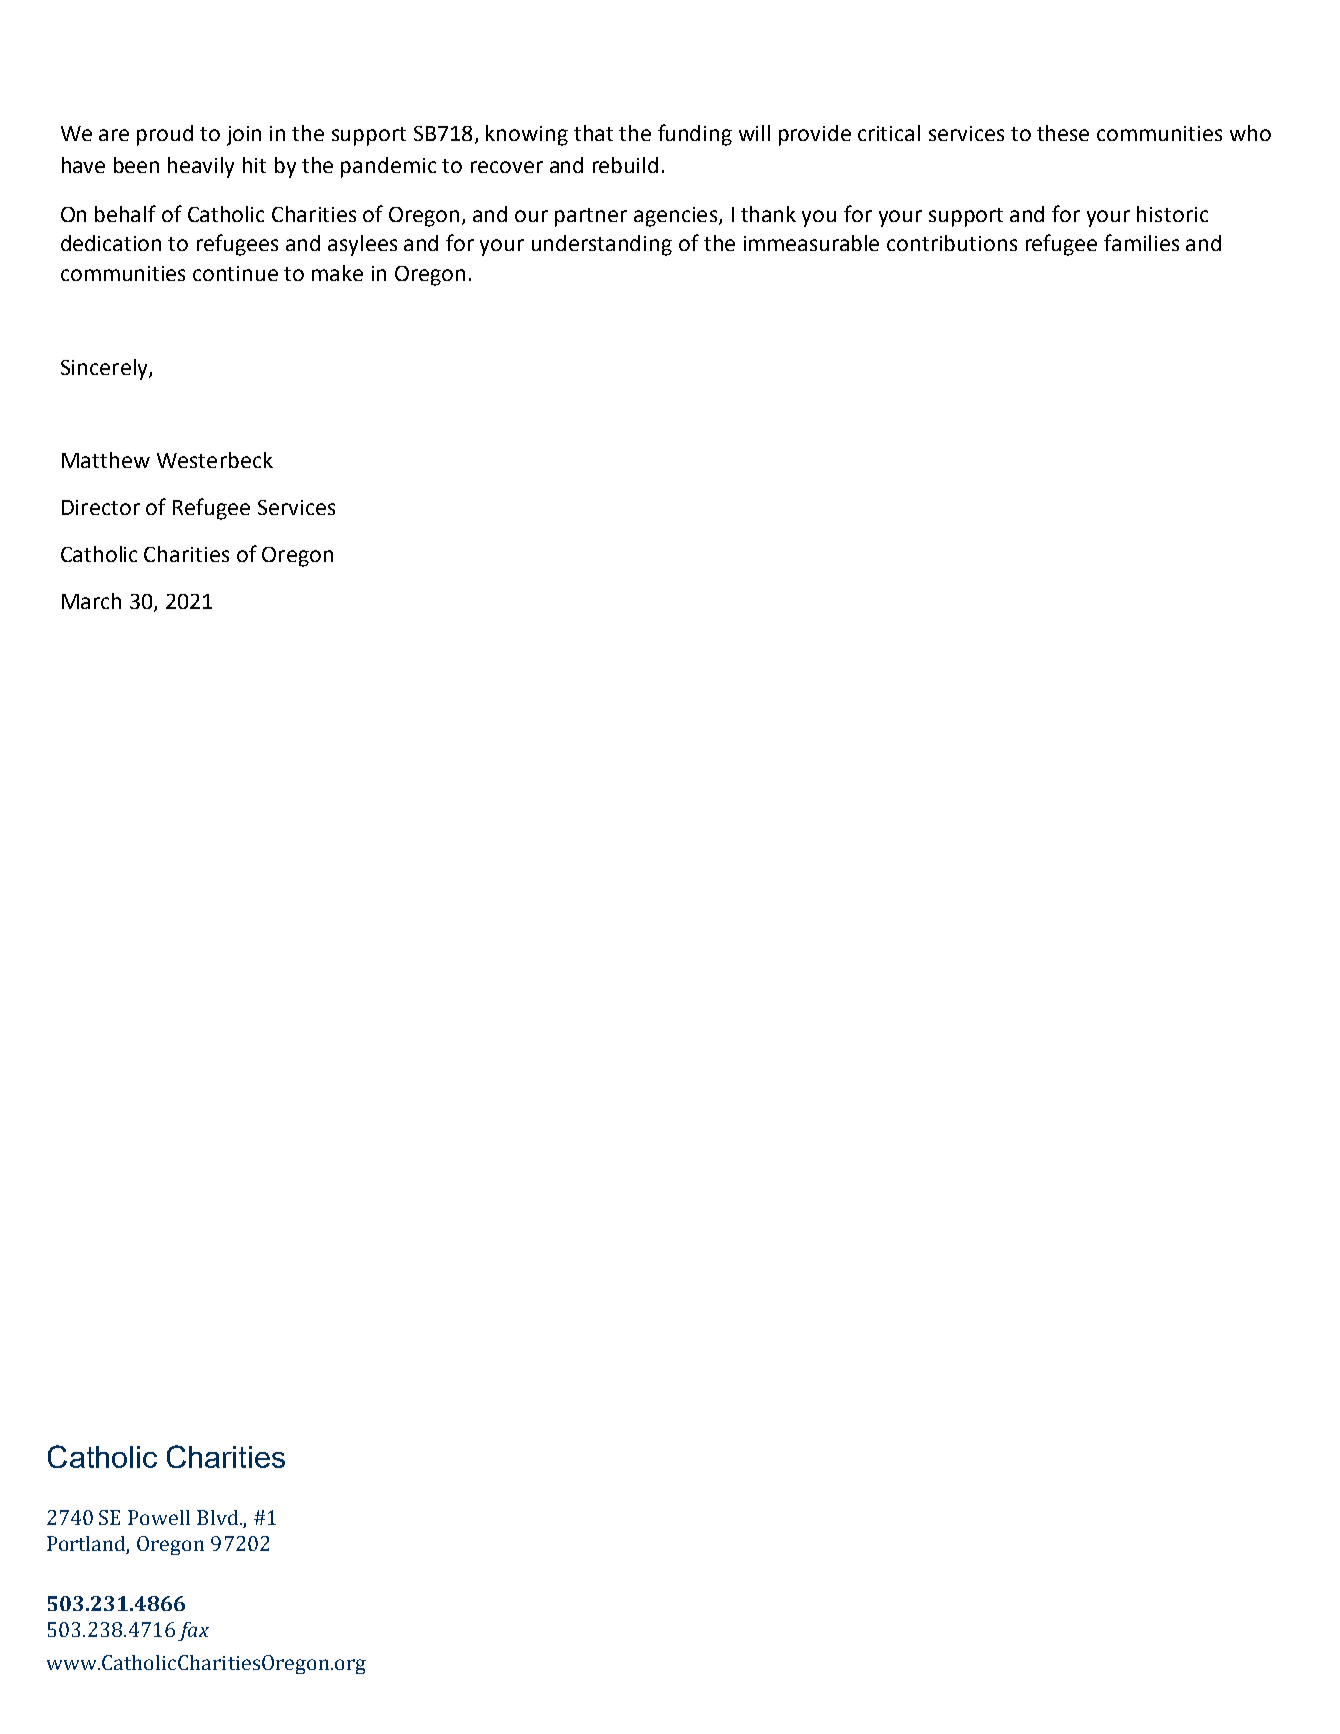  I want to click on fax, so click(193, 1631).
